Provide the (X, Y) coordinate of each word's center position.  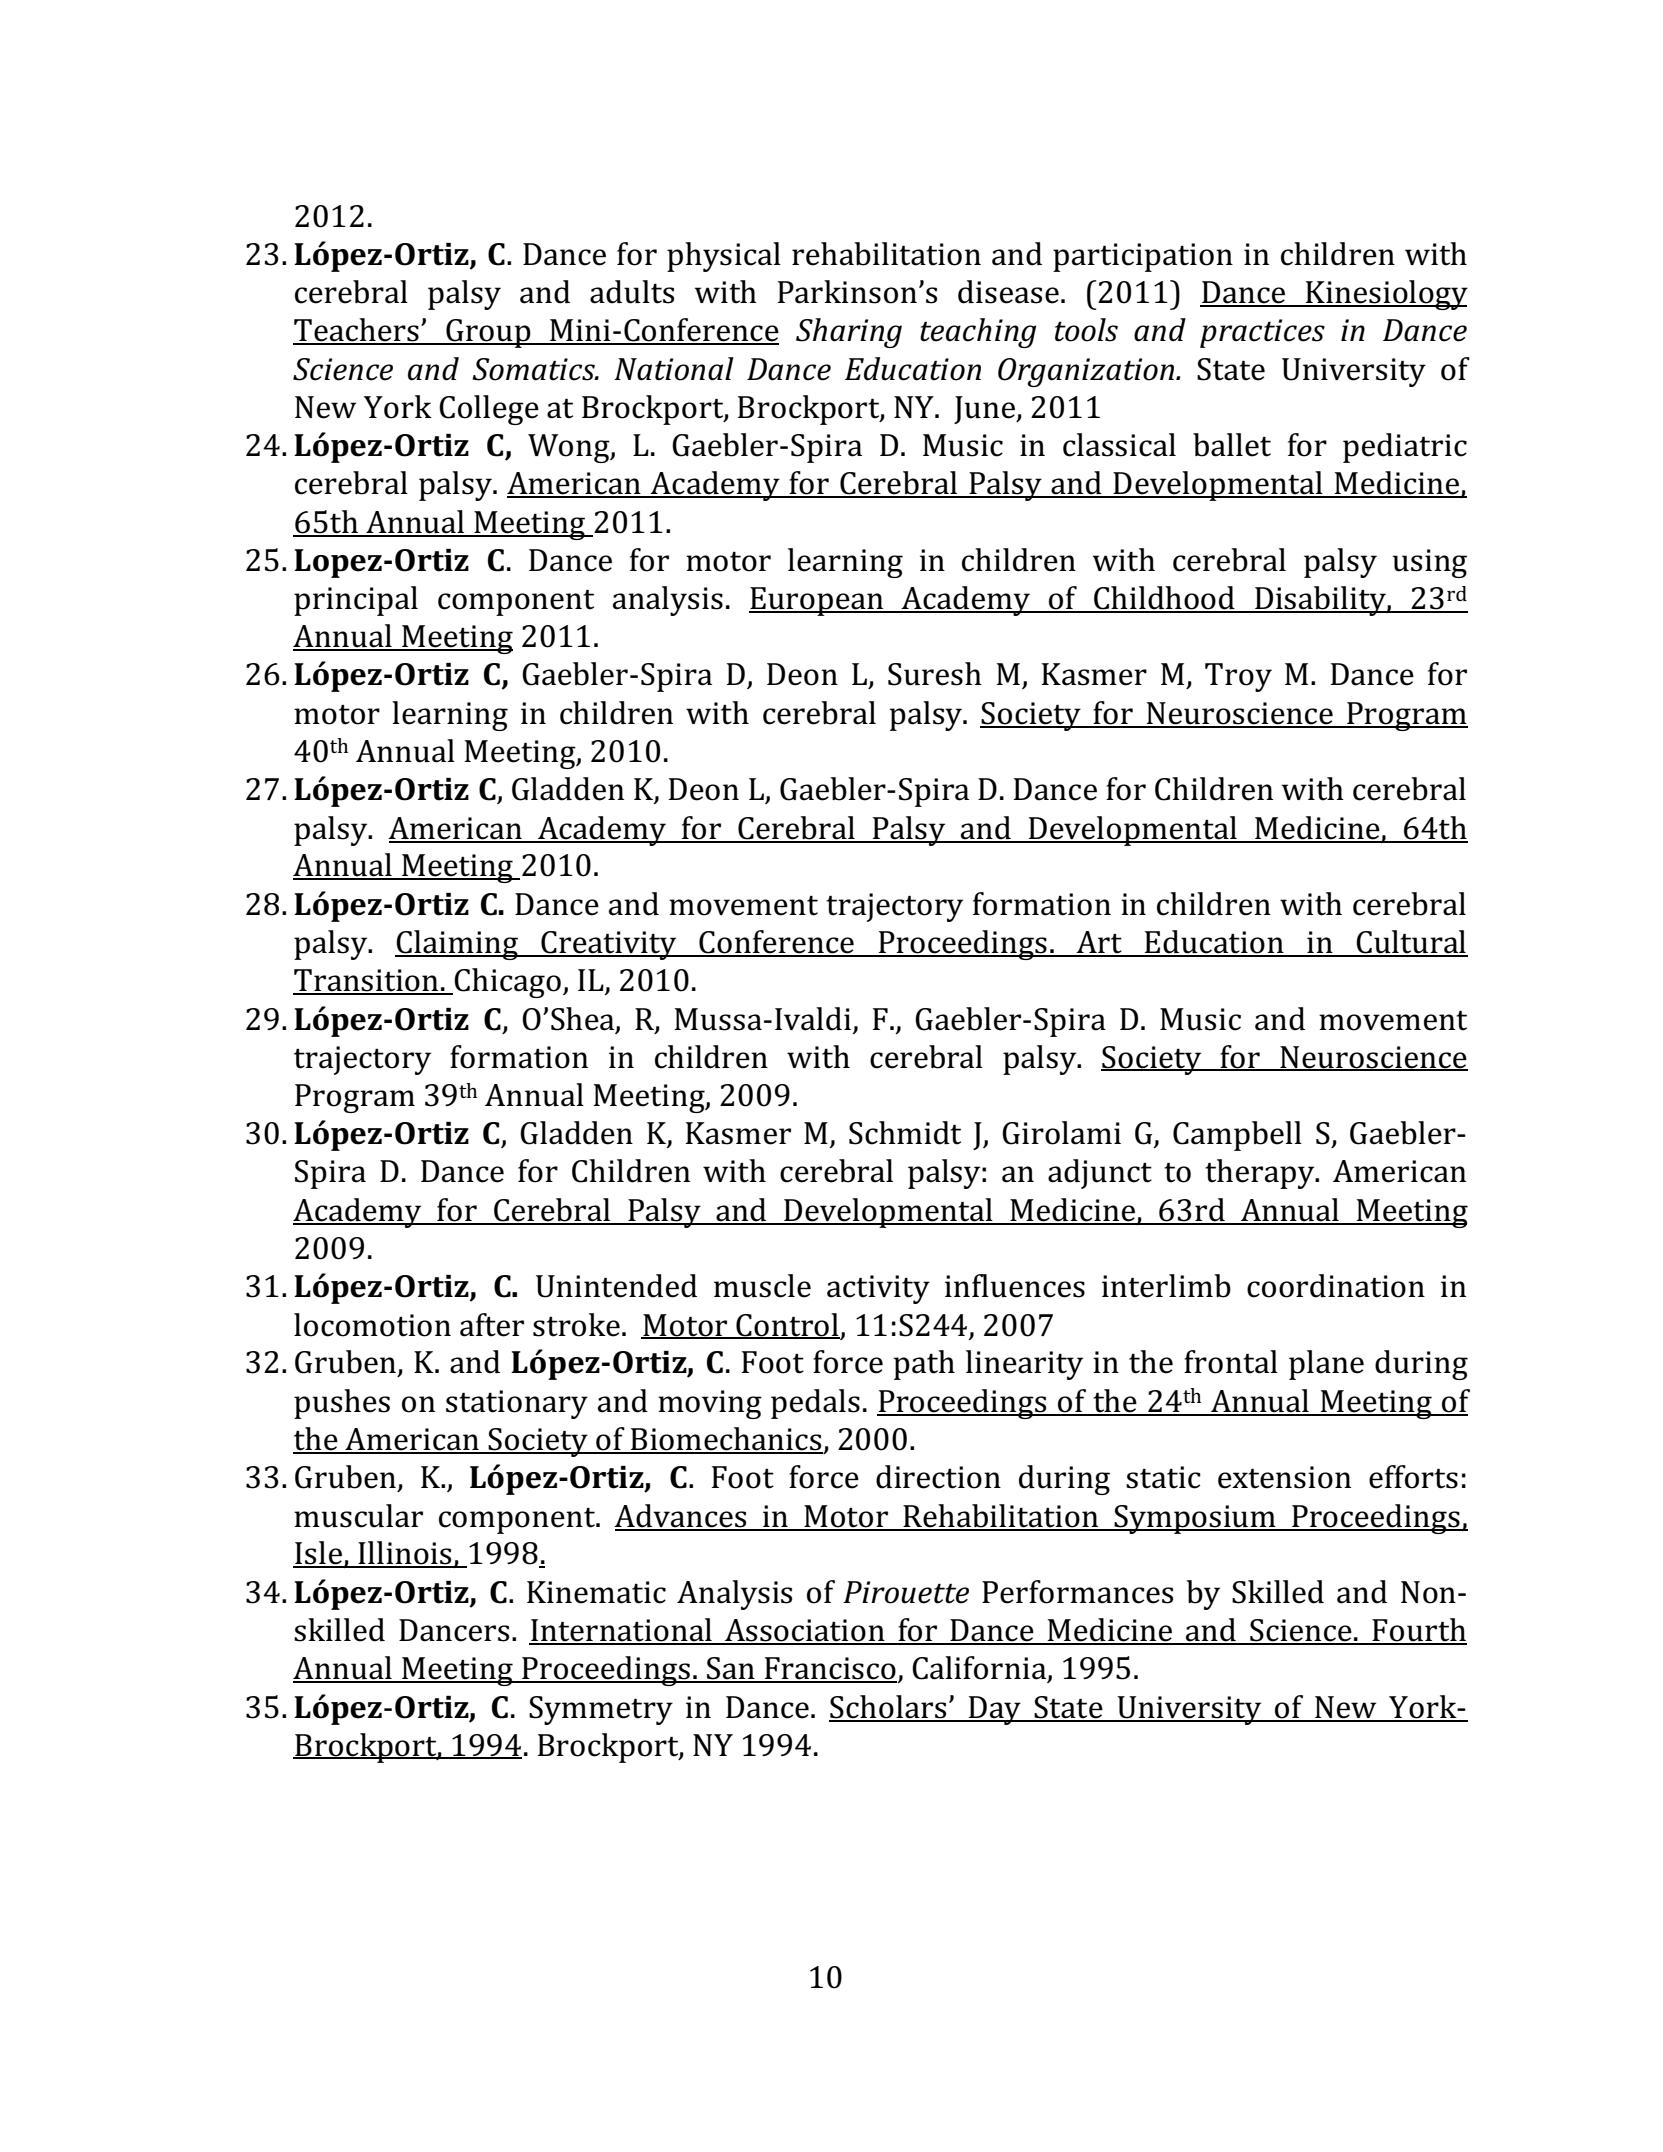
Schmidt (905, 1133)
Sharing (849, 333)
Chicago (507, 983)
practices (1262, 333)
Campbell (1237, 1136)
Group (488, 333)
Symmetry (601, 1710)
